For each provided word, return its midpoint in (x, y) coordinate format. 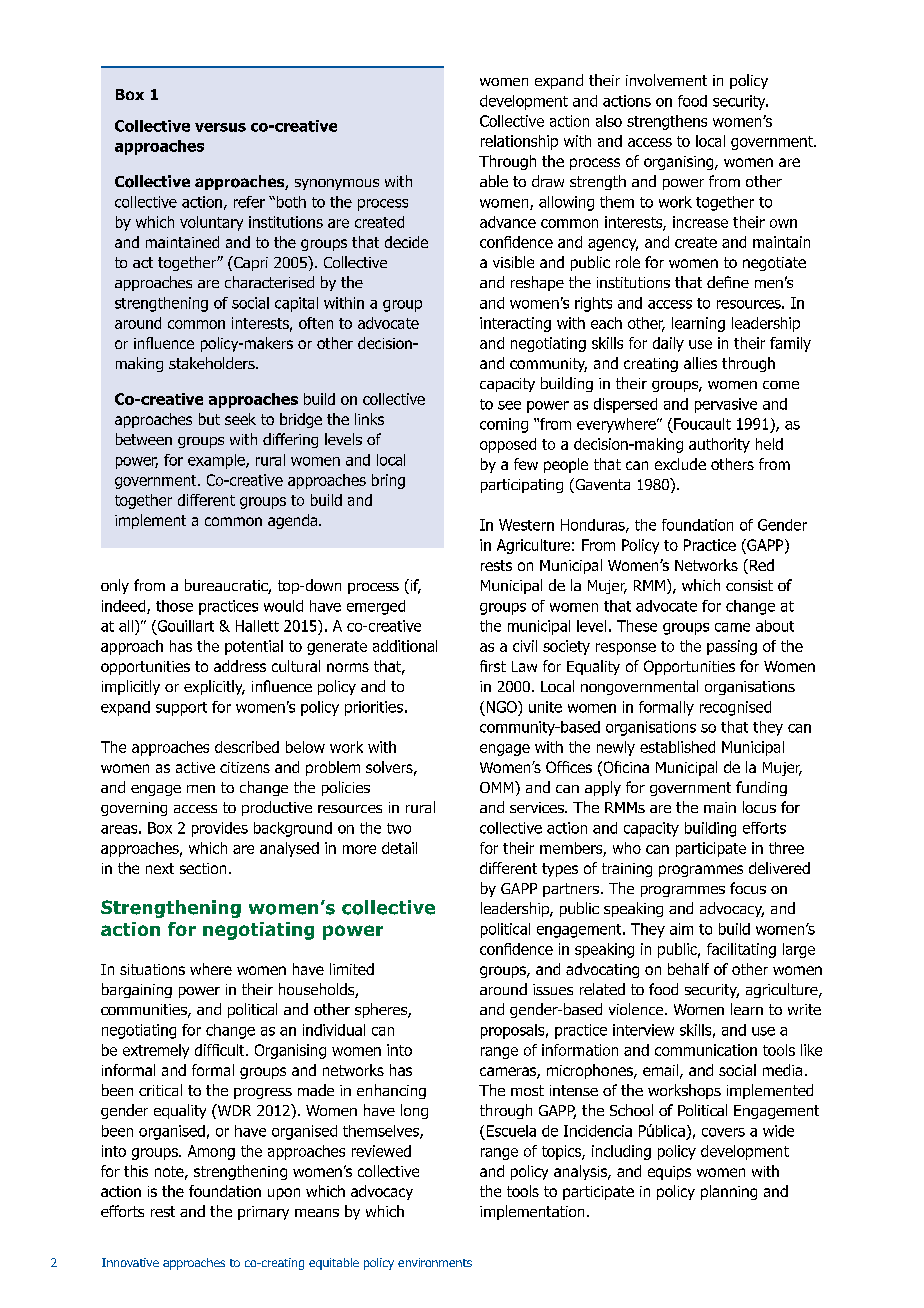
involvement (666, 80)
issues (553, 989)
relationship (519, 142)
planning (729, 1192)
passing (732, 647)
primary (263, 1213)
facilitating (741, 950)
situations (152, 969)
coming (504, 425)
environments (435, 1262)
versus (220, 127)
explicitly (214, 687)
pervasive (726, 405)
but (209, 419)
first (493, 666)
